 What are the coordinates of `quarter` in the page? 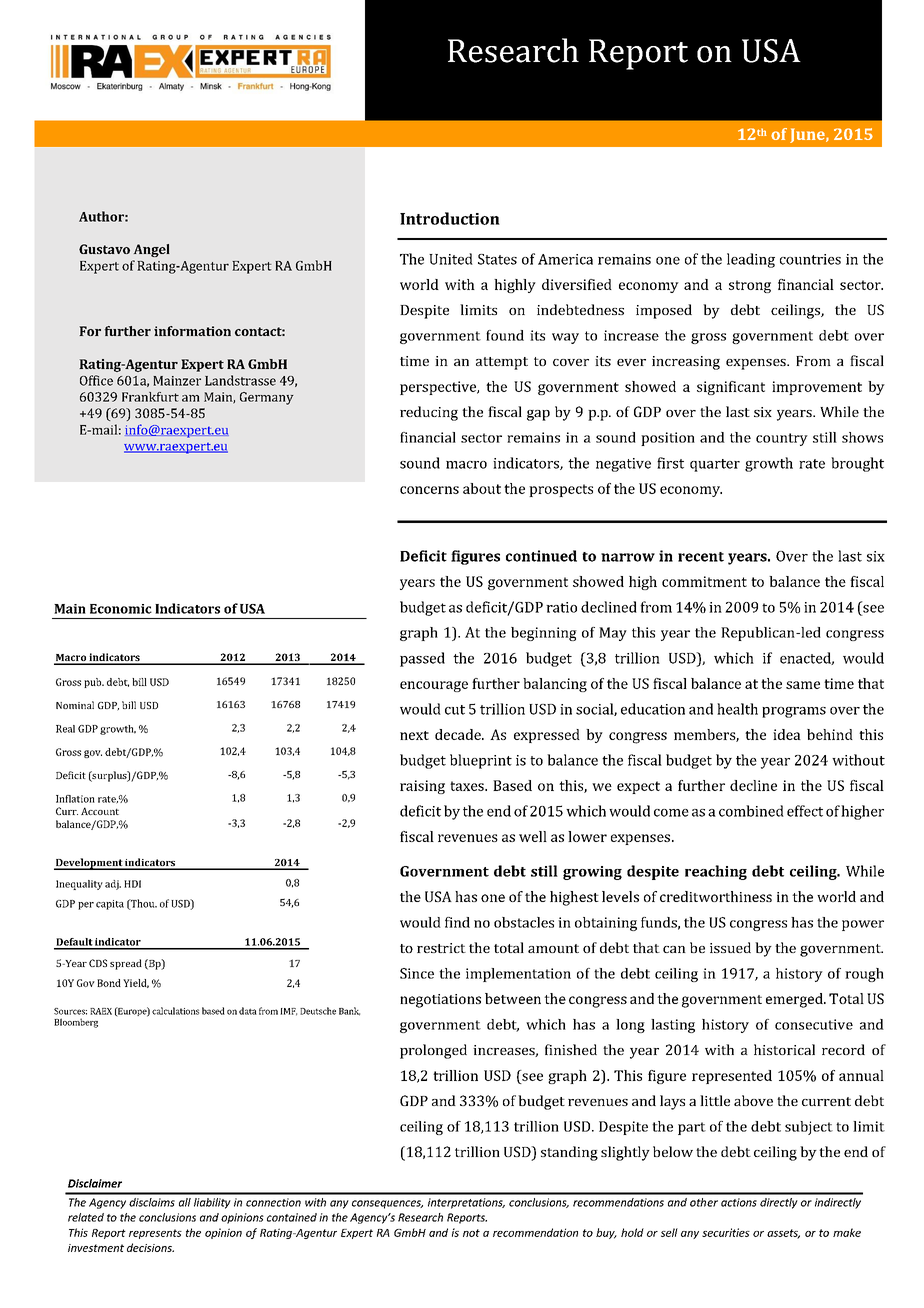 It's located at (715, 465).
